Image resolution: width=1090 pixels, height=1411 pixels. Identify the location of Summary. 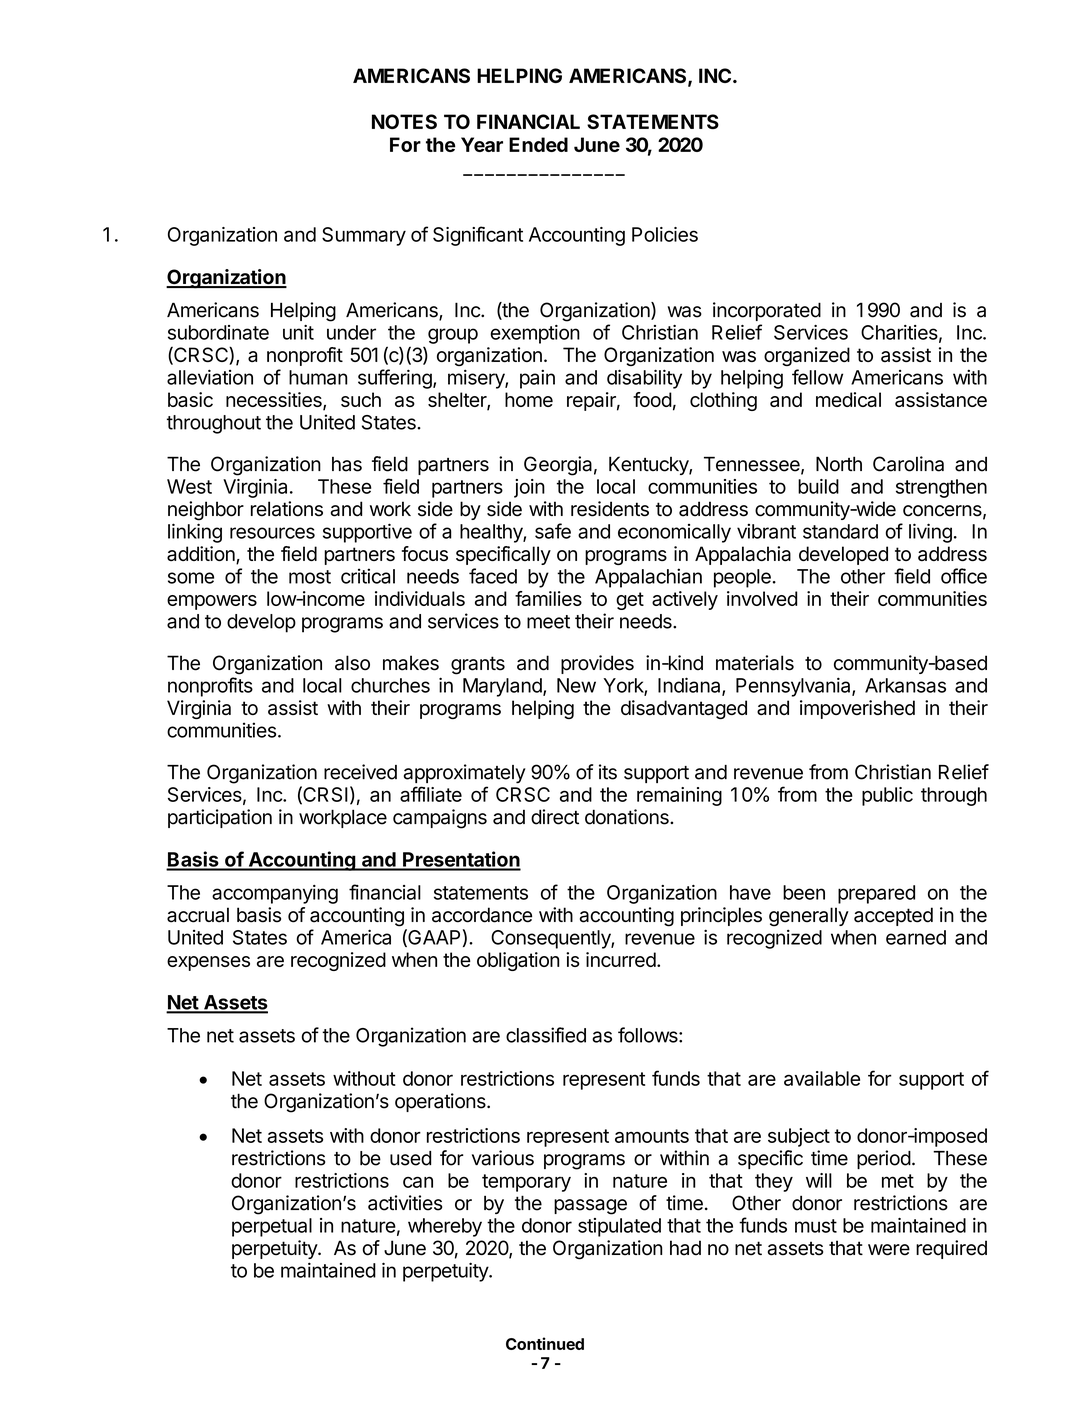
(364, 236).
